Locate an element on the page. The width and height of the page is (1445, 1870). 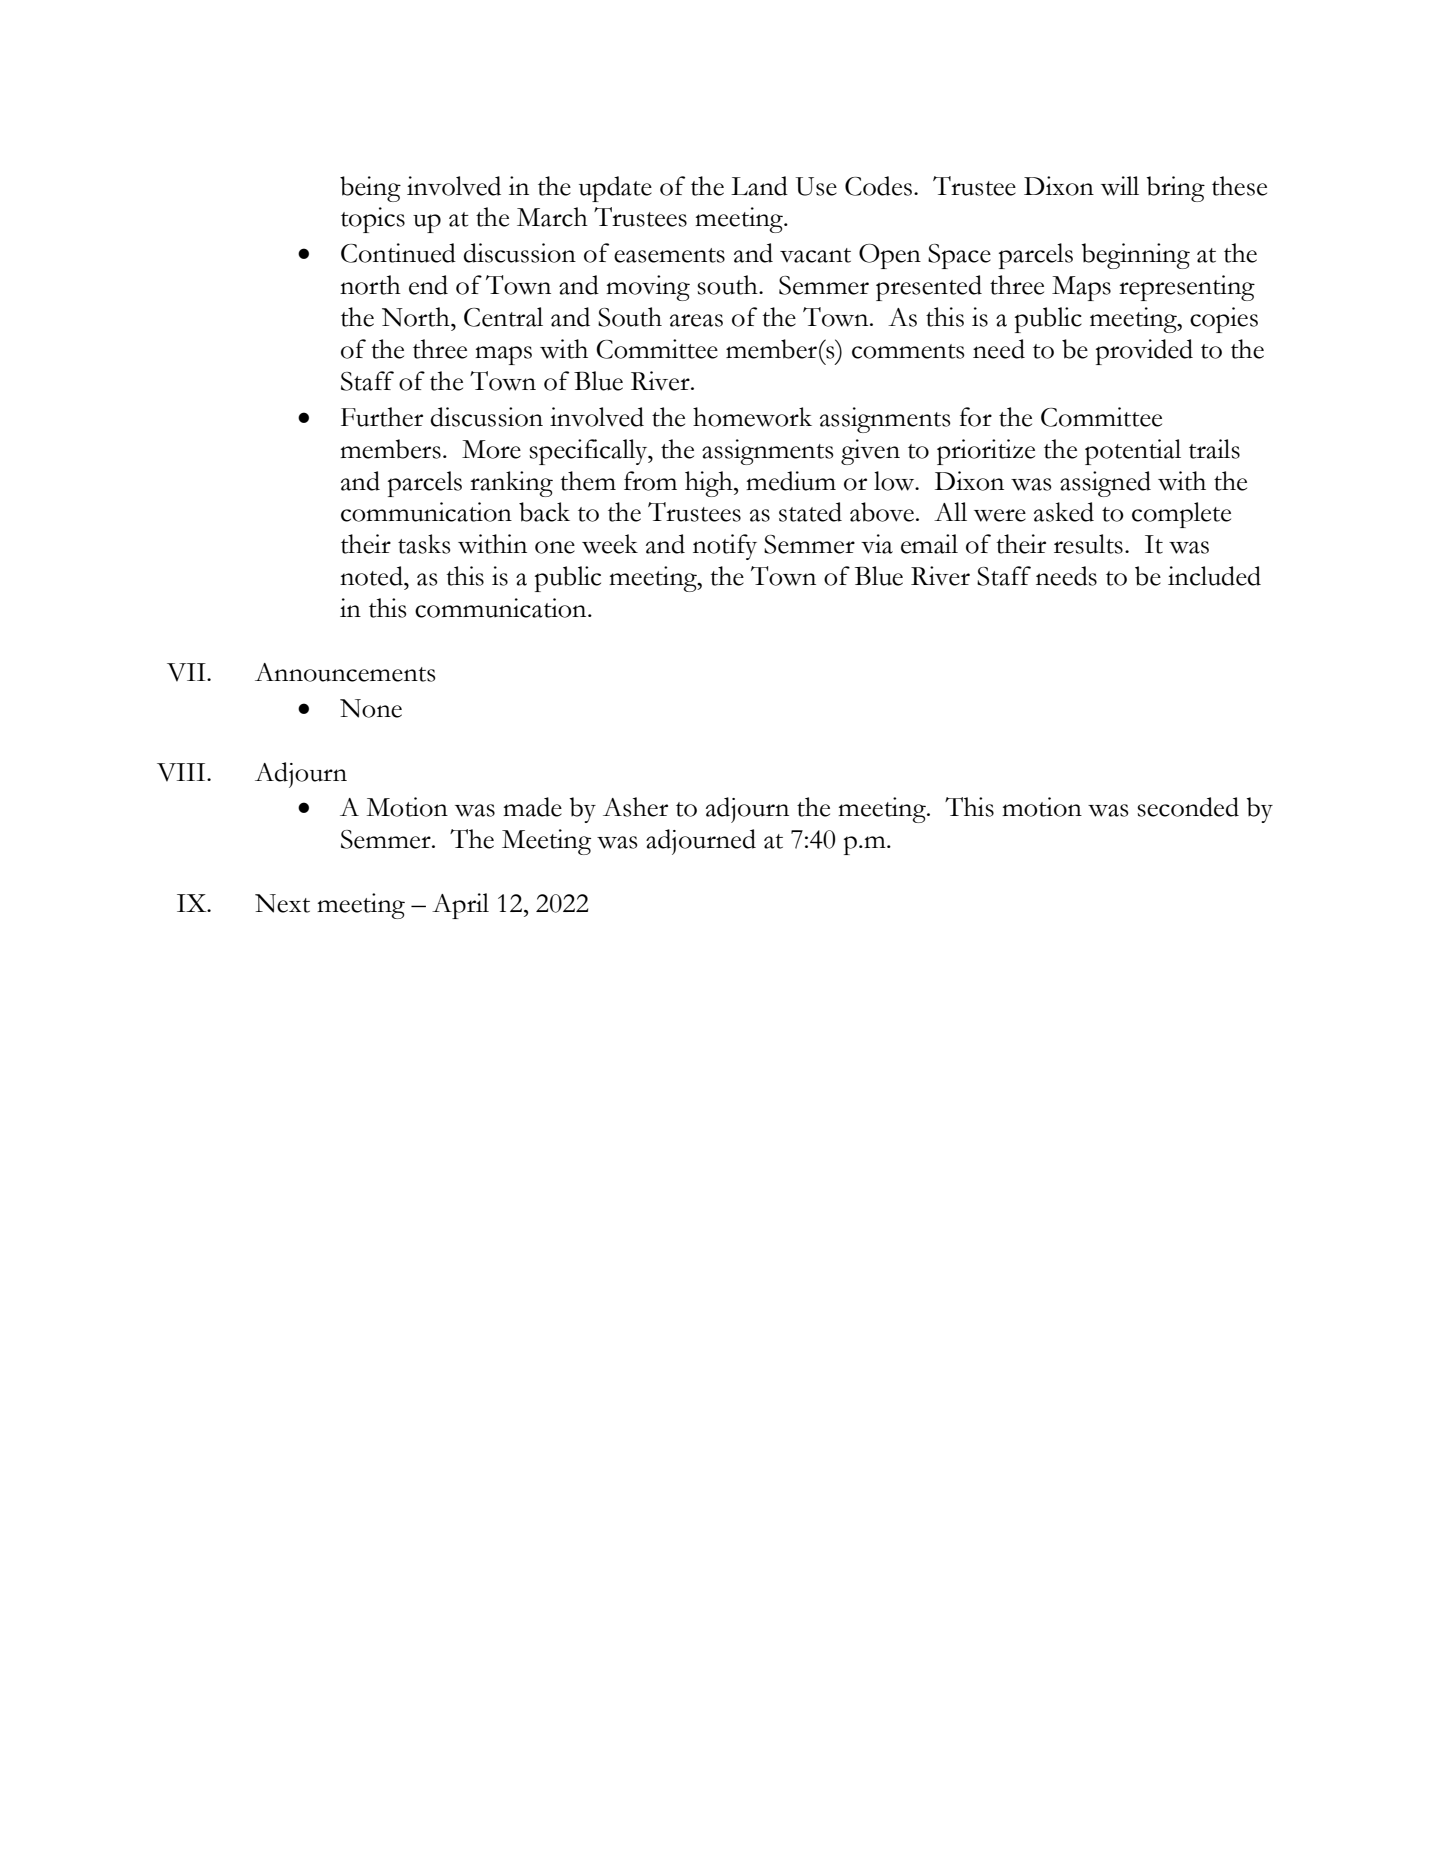
Asher is located at coordinates (635, 807).
